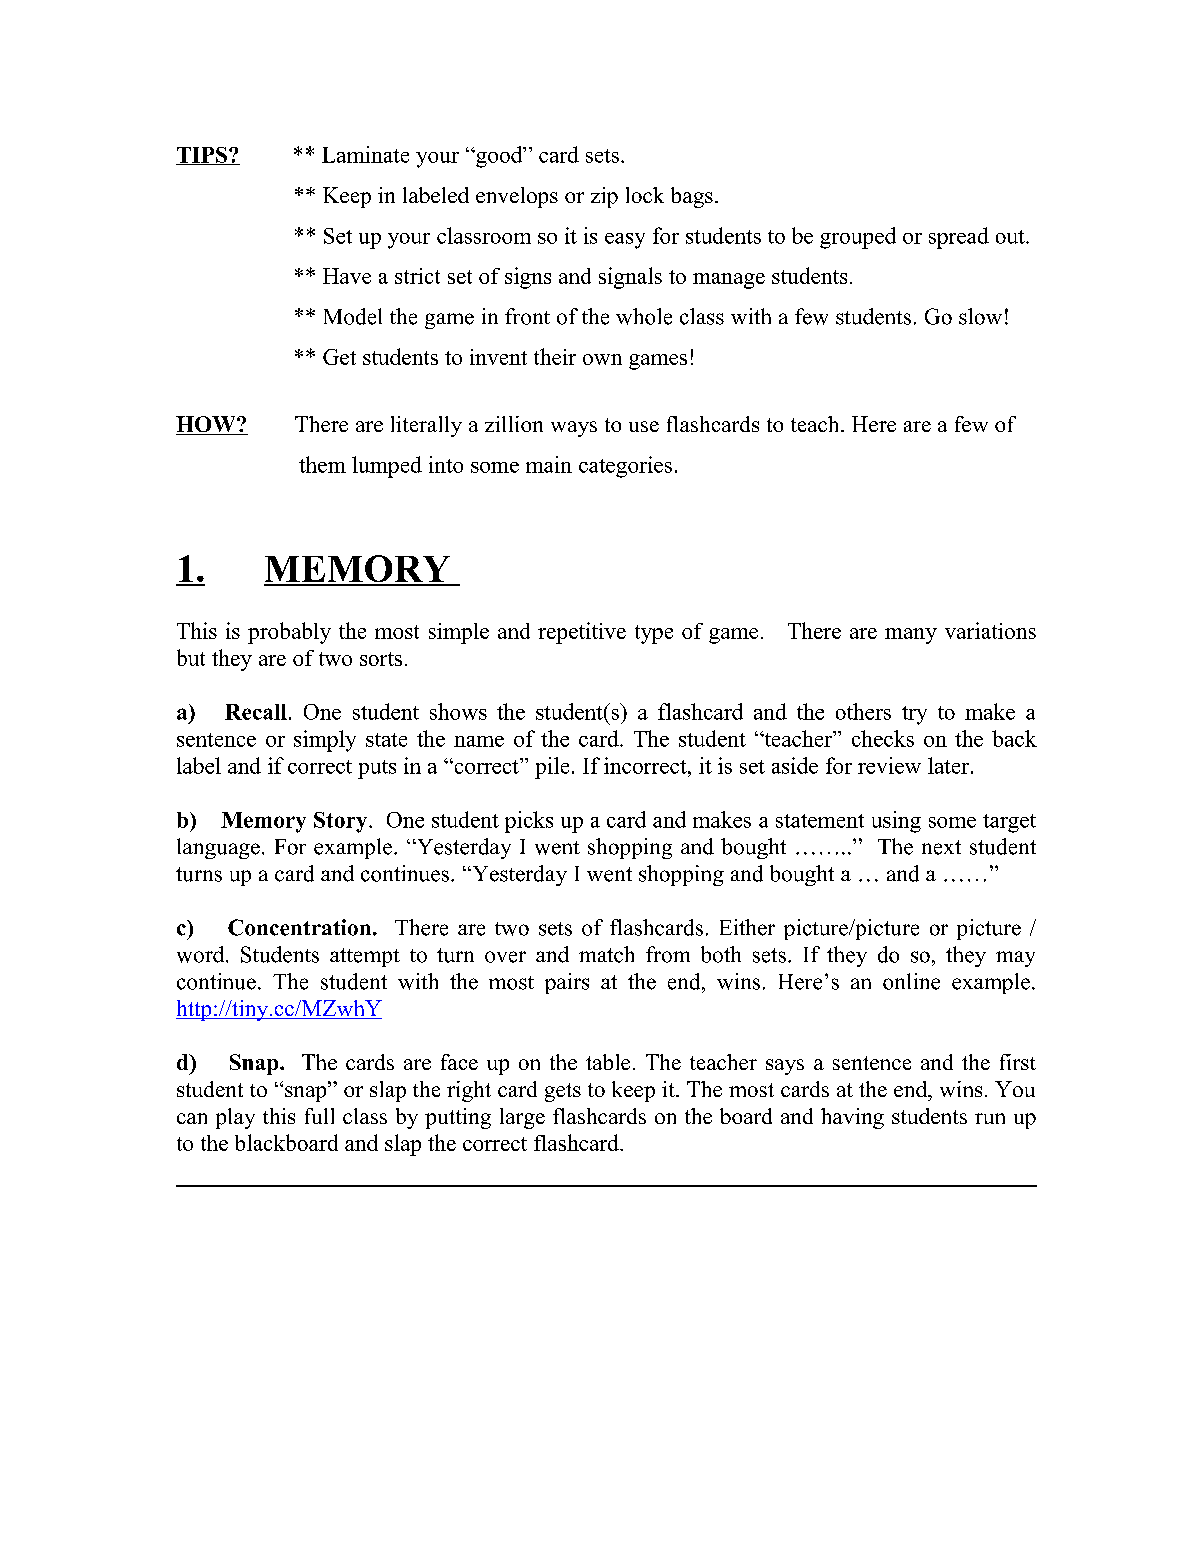  I want to click on repetitive, so click(582, 633).
